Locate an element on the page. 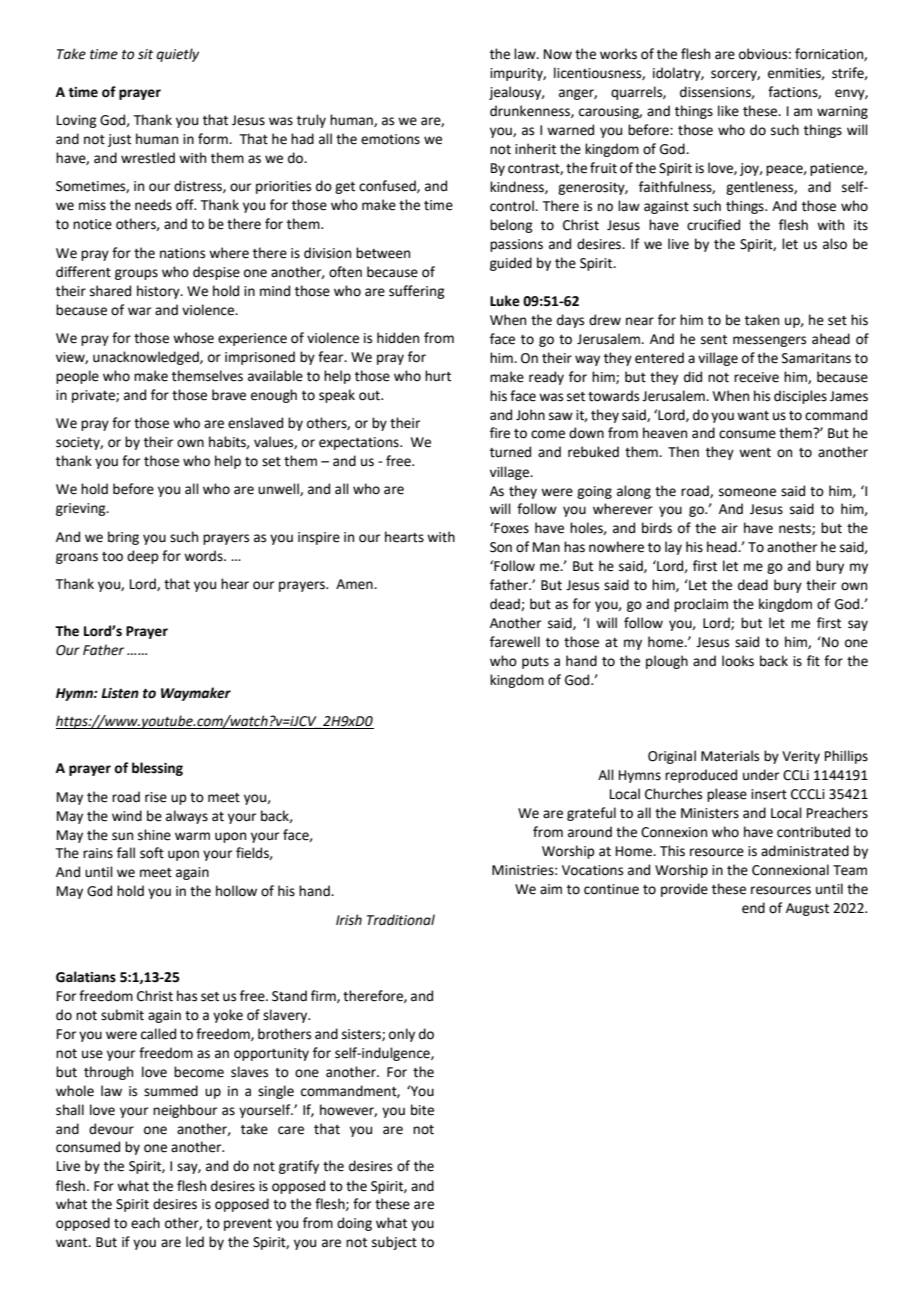  bite is located at coordinates (422, 1110).
